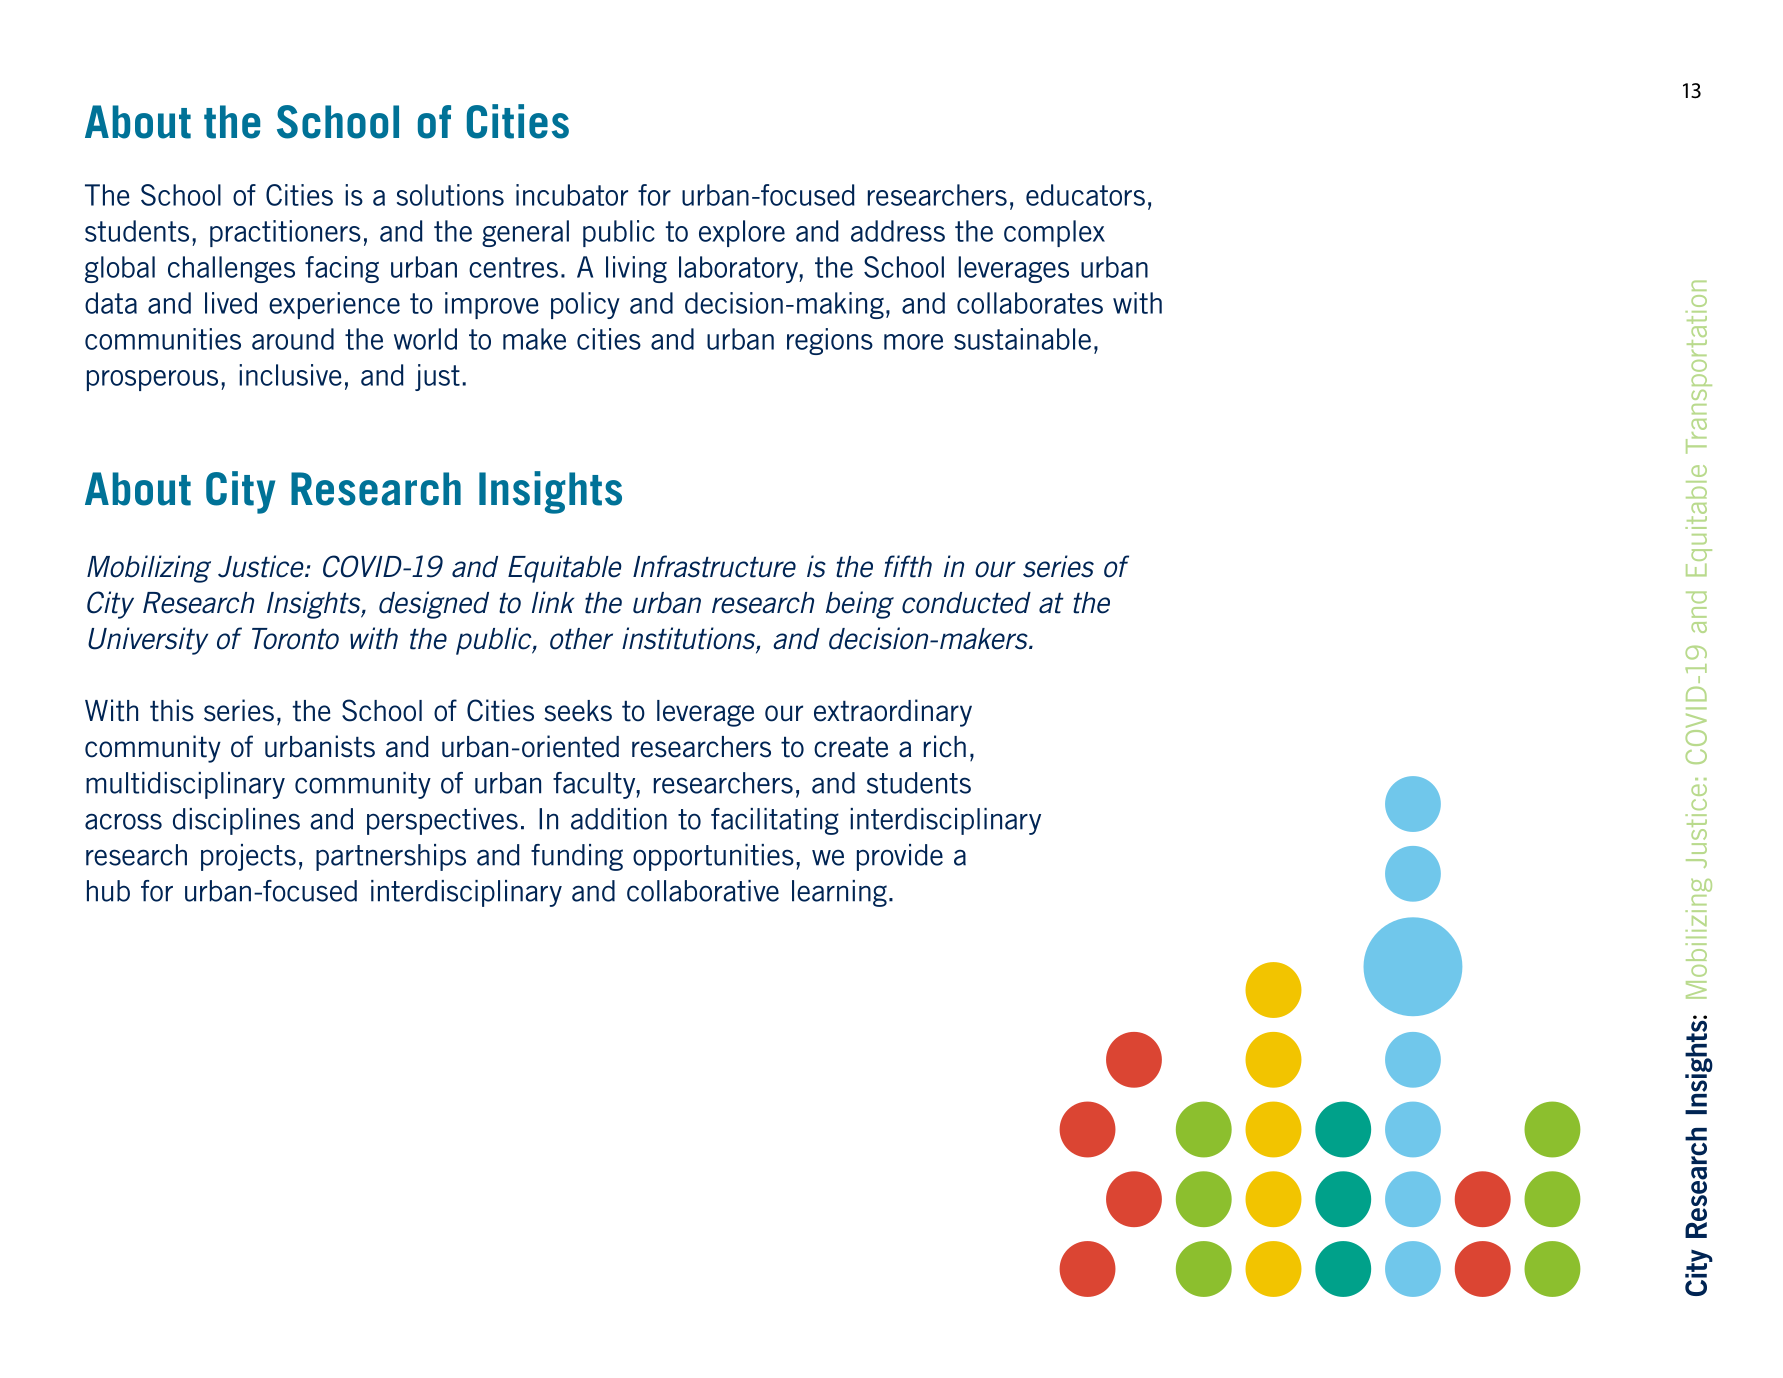 This document has height=1378, width=1783. What do you see at coordinates (577, 857) in the document?
I see `funding` at bounding box center [577, 857].
